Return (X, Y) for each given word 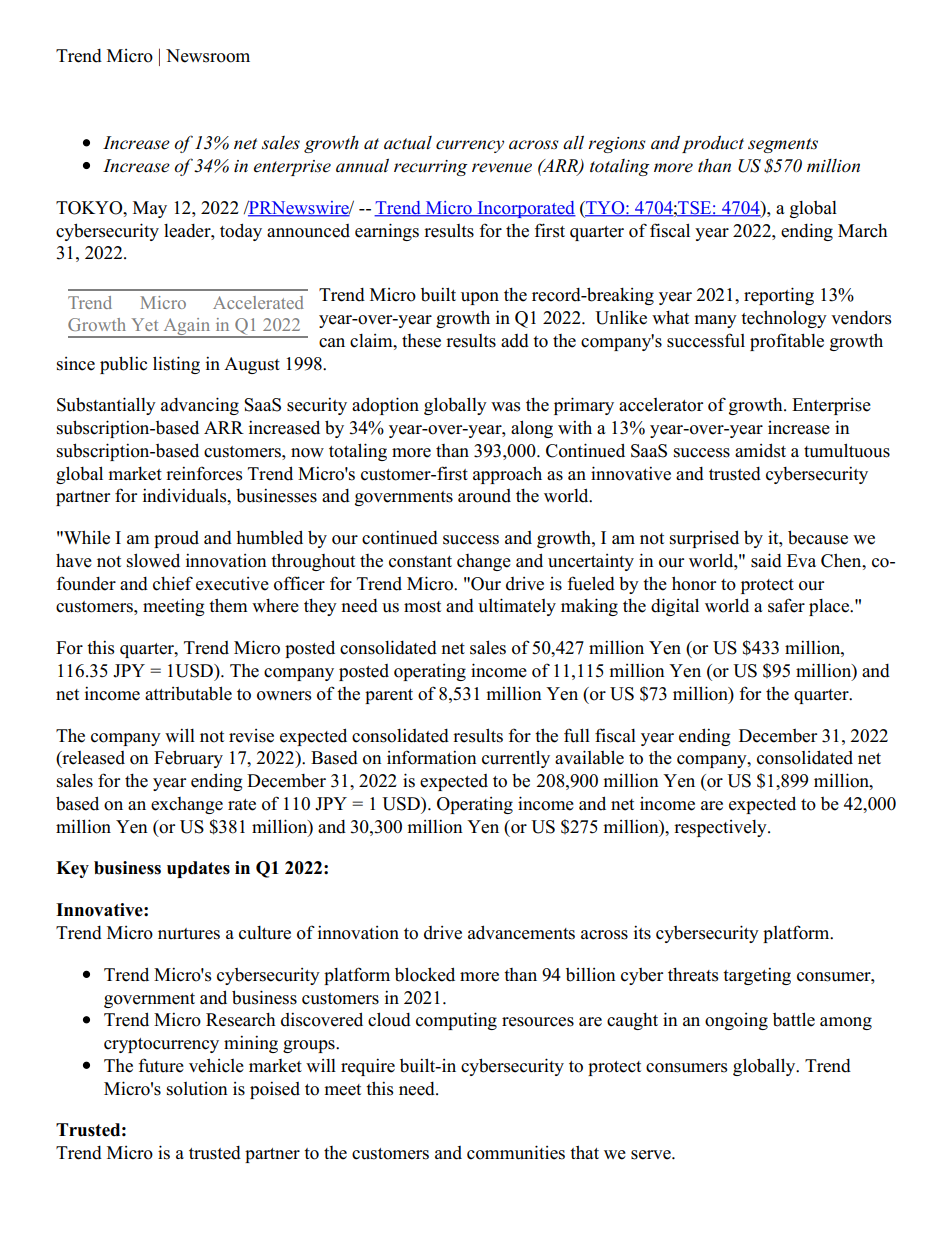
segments (783, 145)
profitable (787, 342)
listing (176, 365)
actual (408, 143)
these (421, 341)
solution (197, 1089)
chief (173, 583)
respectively (721, 828)
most (422, 607)
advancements (521, 932)
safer (786, 605)
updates (198, 869)
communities (516, 1152)
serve (652, 1155)
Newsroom (208, 56)
